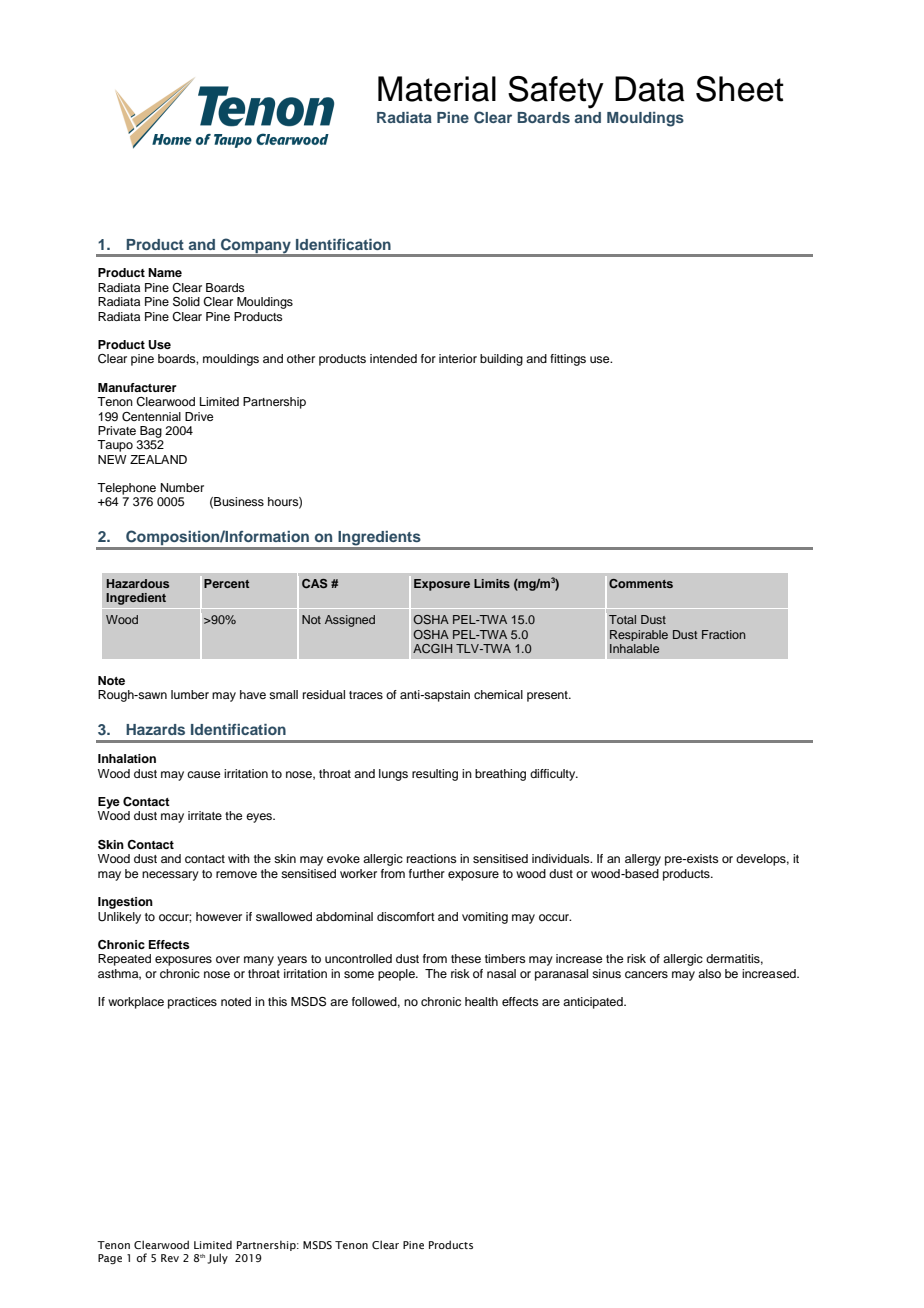 This page has width=924, height=1308. Describe the element at coordinates (190, 694) in the page. I see `lumber` at that location.
